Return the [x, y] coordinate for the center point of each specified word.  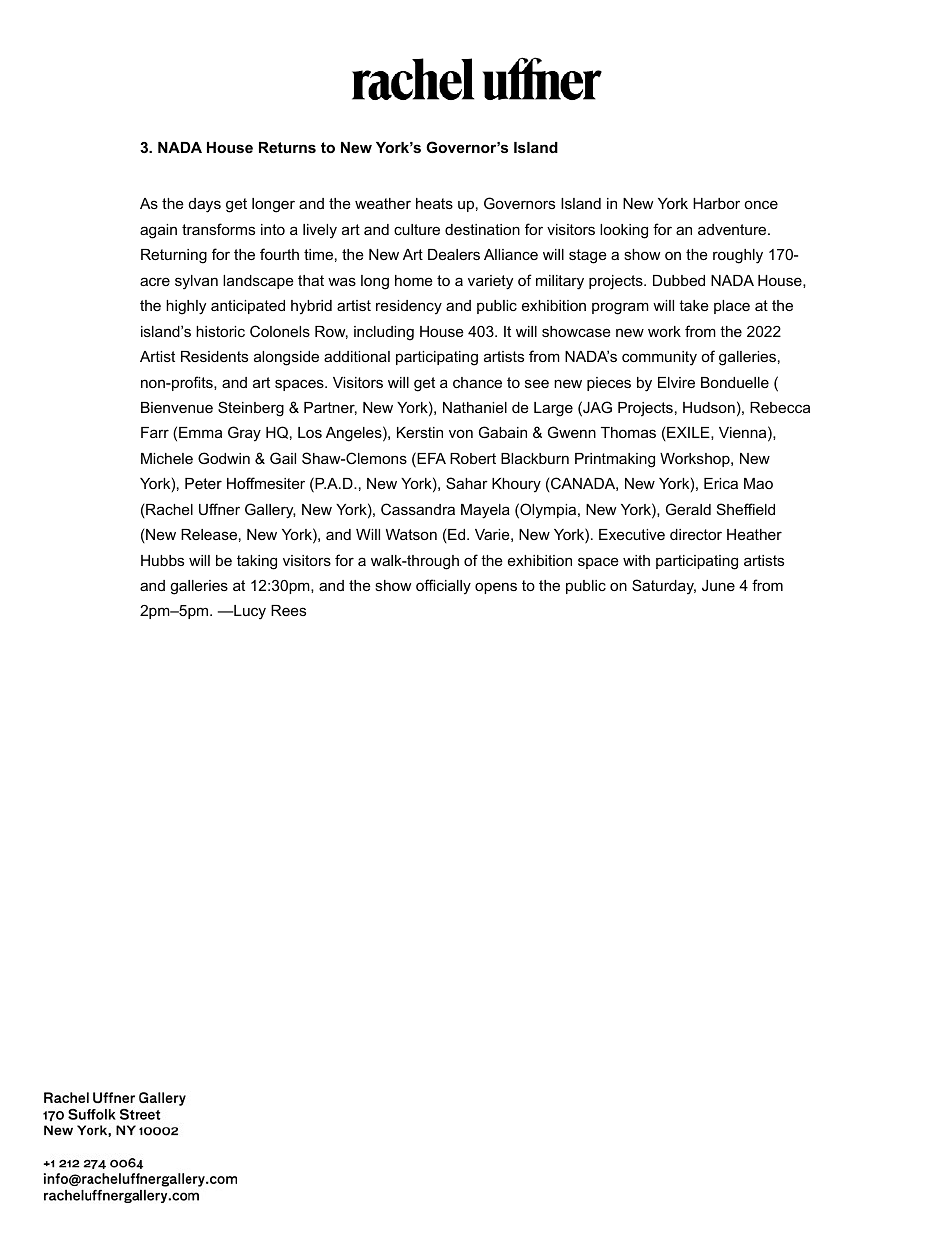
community [659, 358]
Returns [287, 147]
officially [443, 587]
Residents [214, 356]
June [718, 585]
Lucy [249, 612]
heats [434, 203]
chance [477, 382]
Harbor [716, 203]
